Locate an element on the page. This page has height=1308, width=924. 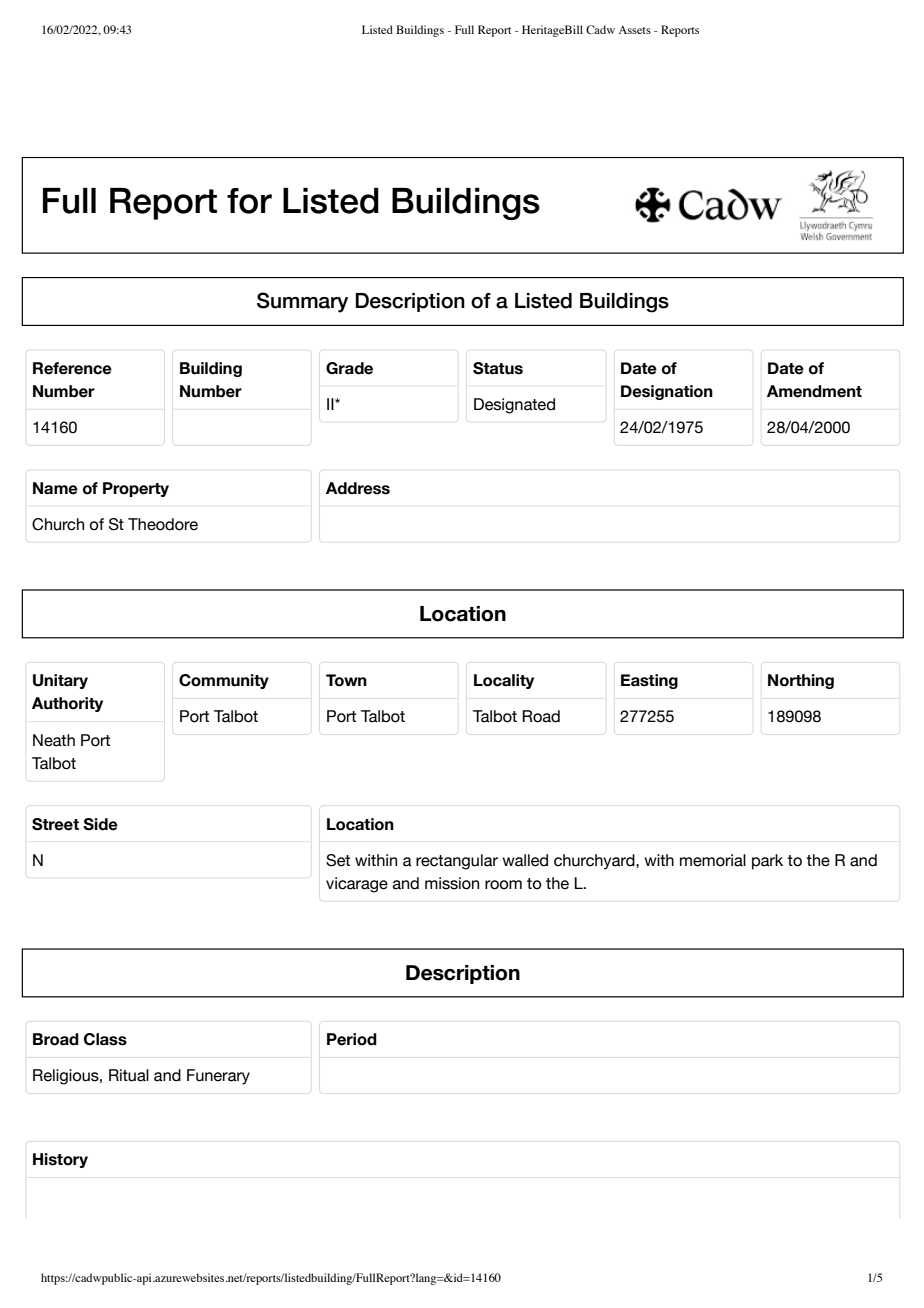
Amendment is located at coordinates (814, 391).
